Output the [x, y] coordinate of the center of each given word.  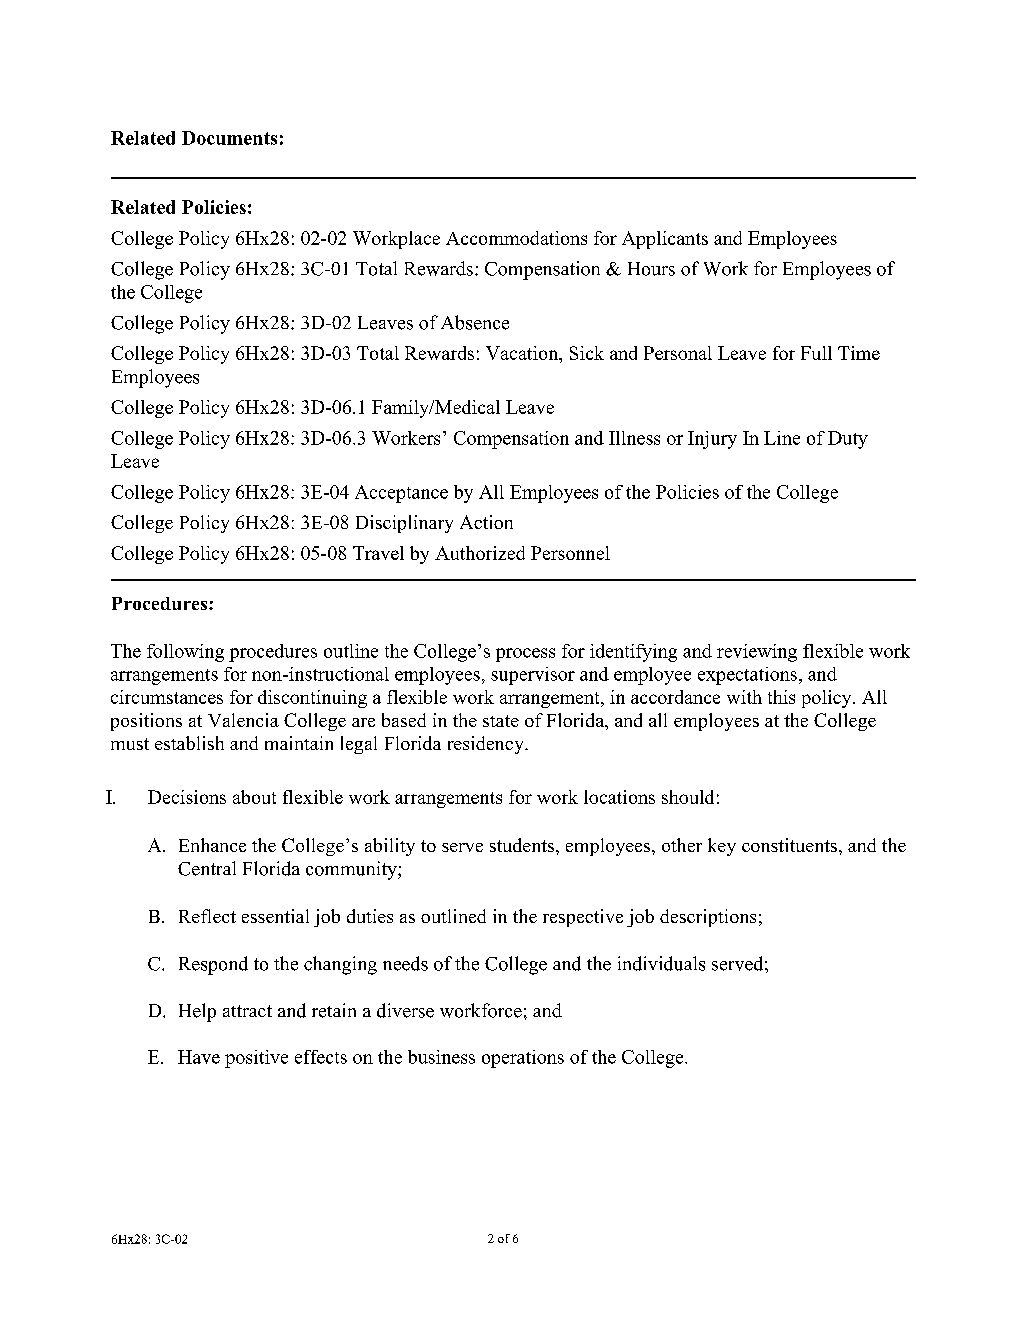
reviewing [757, 653]
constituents [789, 845]
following [185, 653]
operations [523, 1059]
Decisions [187, 797]
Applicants [665, 240]
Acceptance [401, 494]
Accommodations [516, 238]
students [523, 845]
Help [197, 1012]
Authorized [480, 553]
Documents [229, 138]
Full [816, 353]
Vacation [523, 354]
